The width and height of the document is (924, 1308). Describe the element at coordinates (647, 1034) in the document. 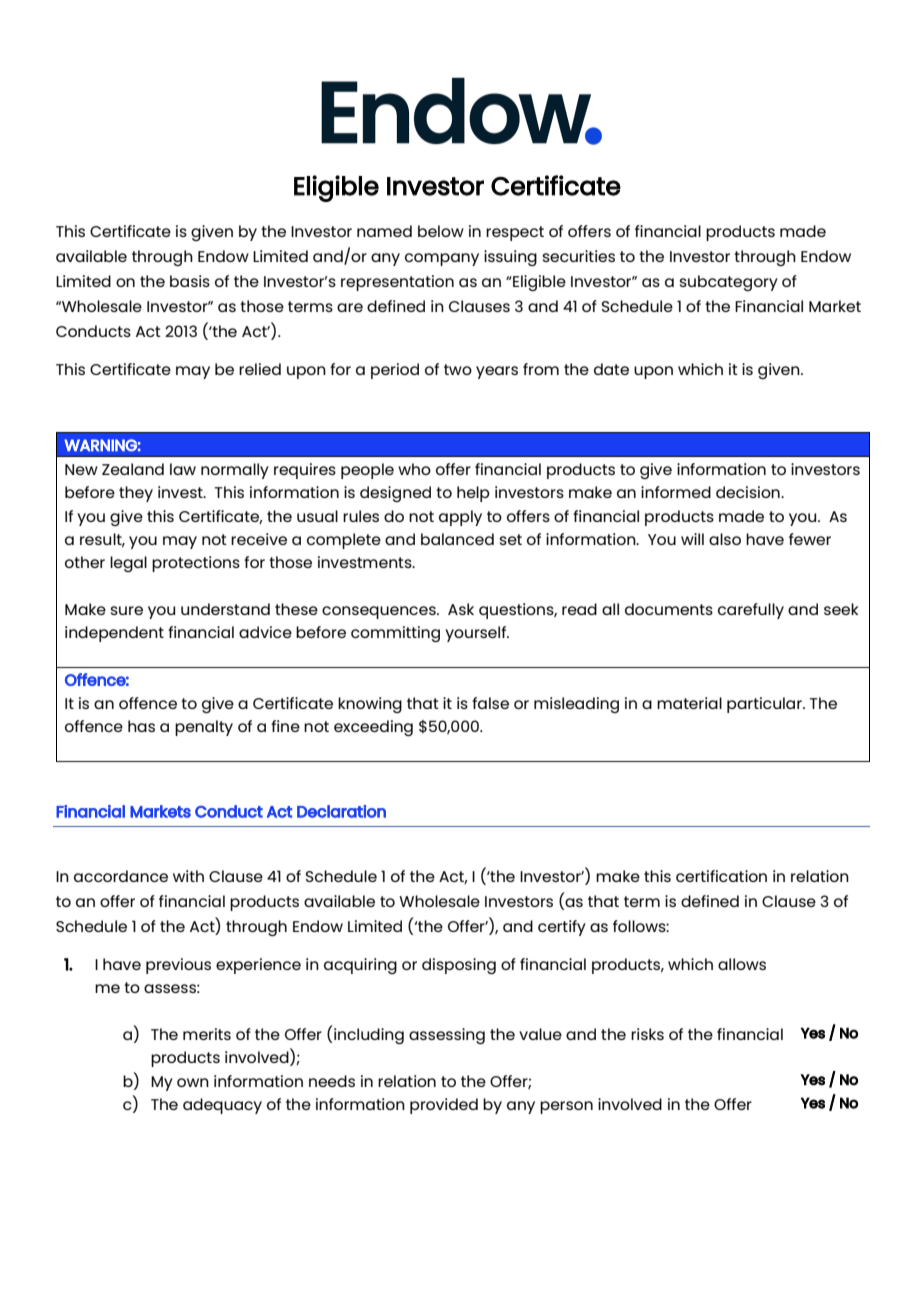

I see `risks` at that location.
